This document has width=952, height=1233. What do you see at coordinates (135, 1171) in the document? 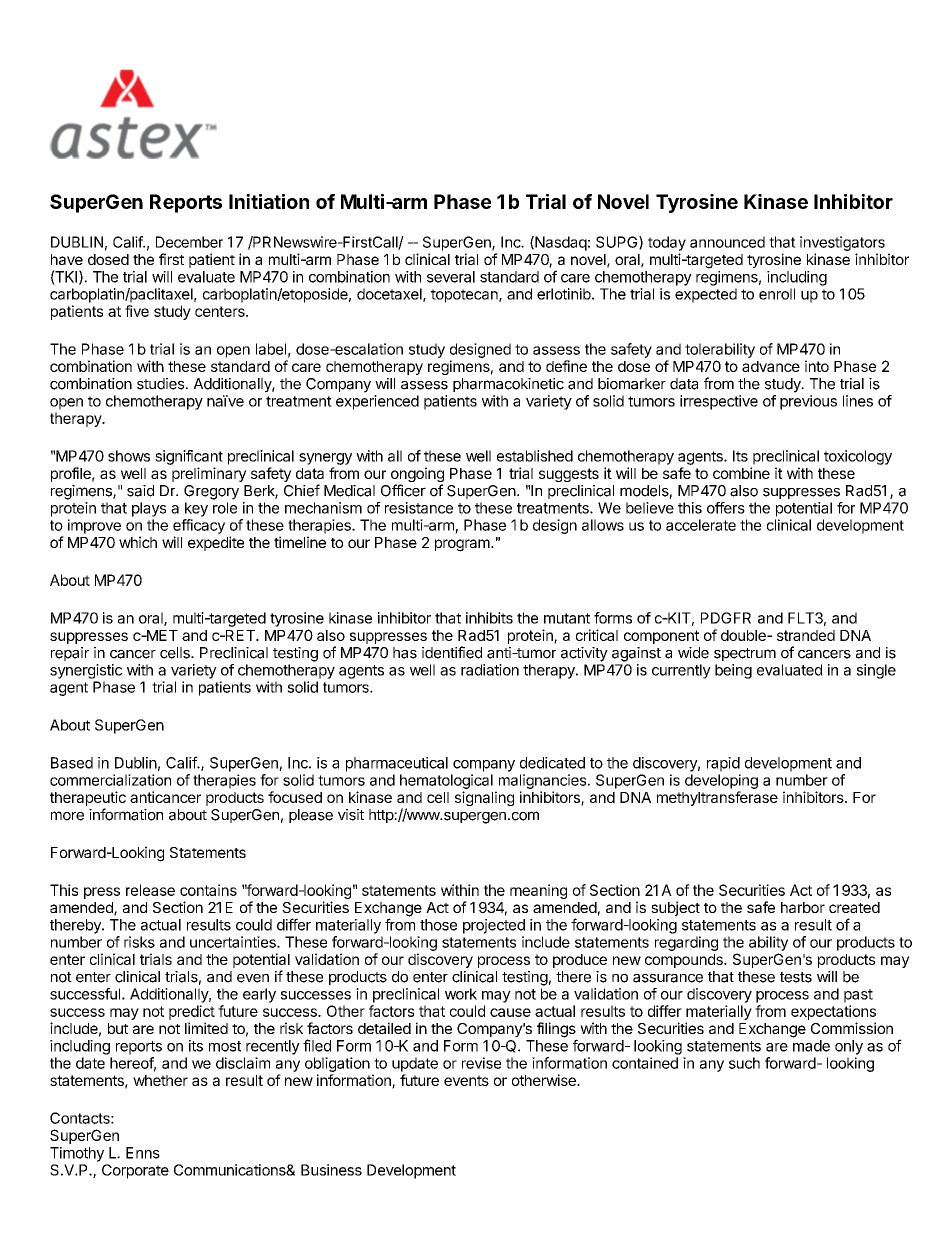
I see `Corporate` at bounding box center [135, 1171].
